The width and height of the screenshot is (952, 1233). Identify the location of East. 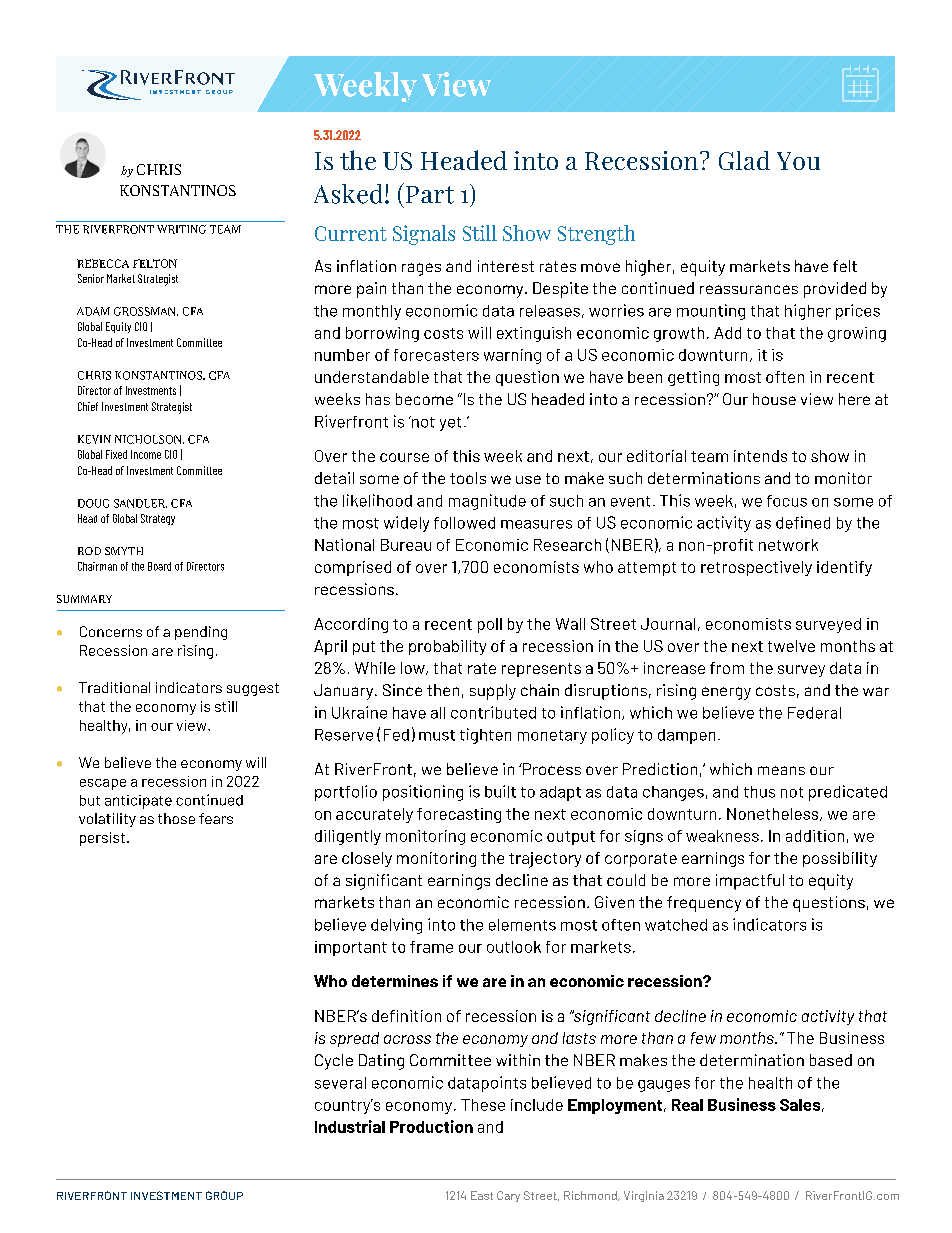
(482, 1195).
